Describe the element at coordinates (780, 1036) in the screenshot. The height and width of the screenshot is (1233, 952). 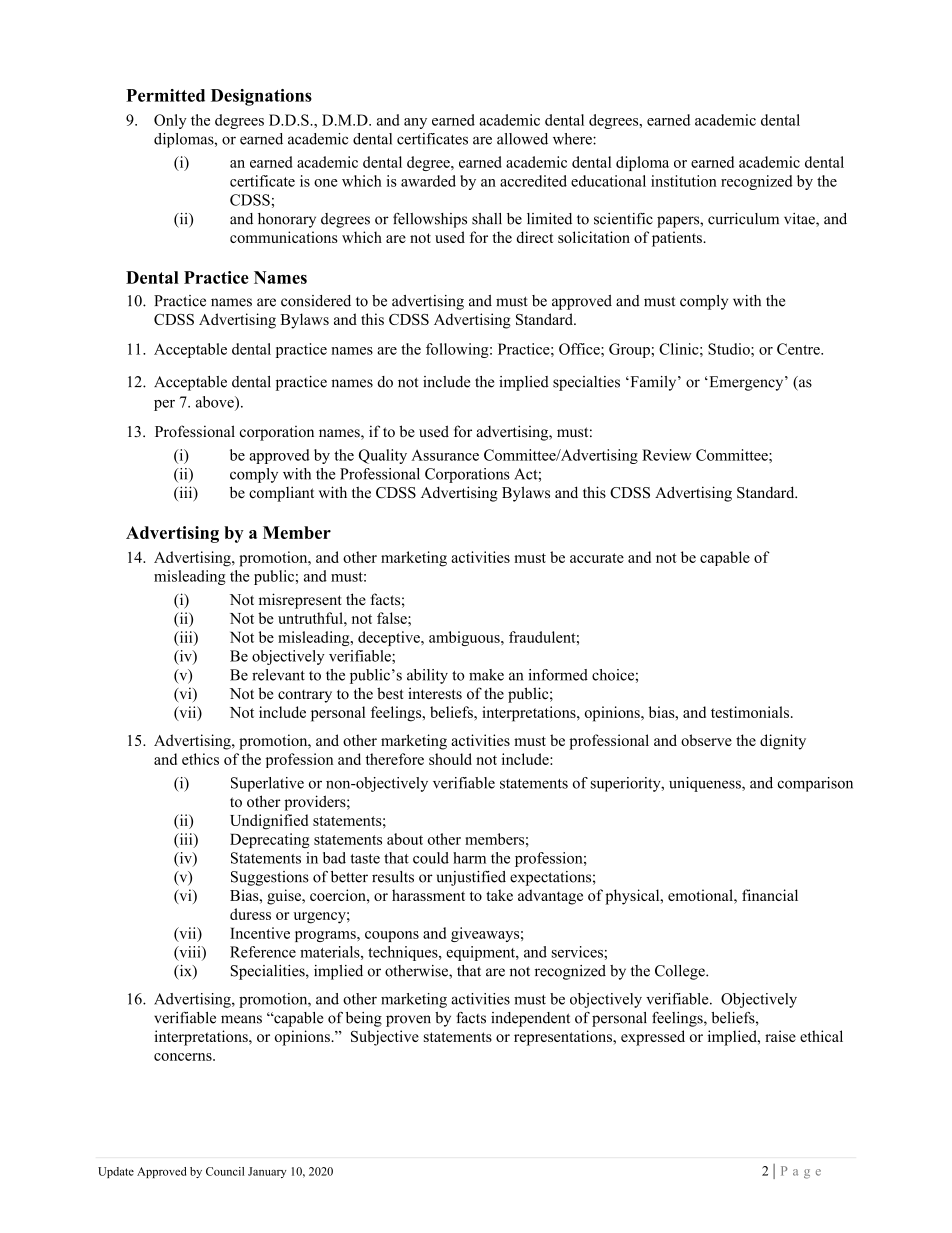
I see `raise` at that location.
